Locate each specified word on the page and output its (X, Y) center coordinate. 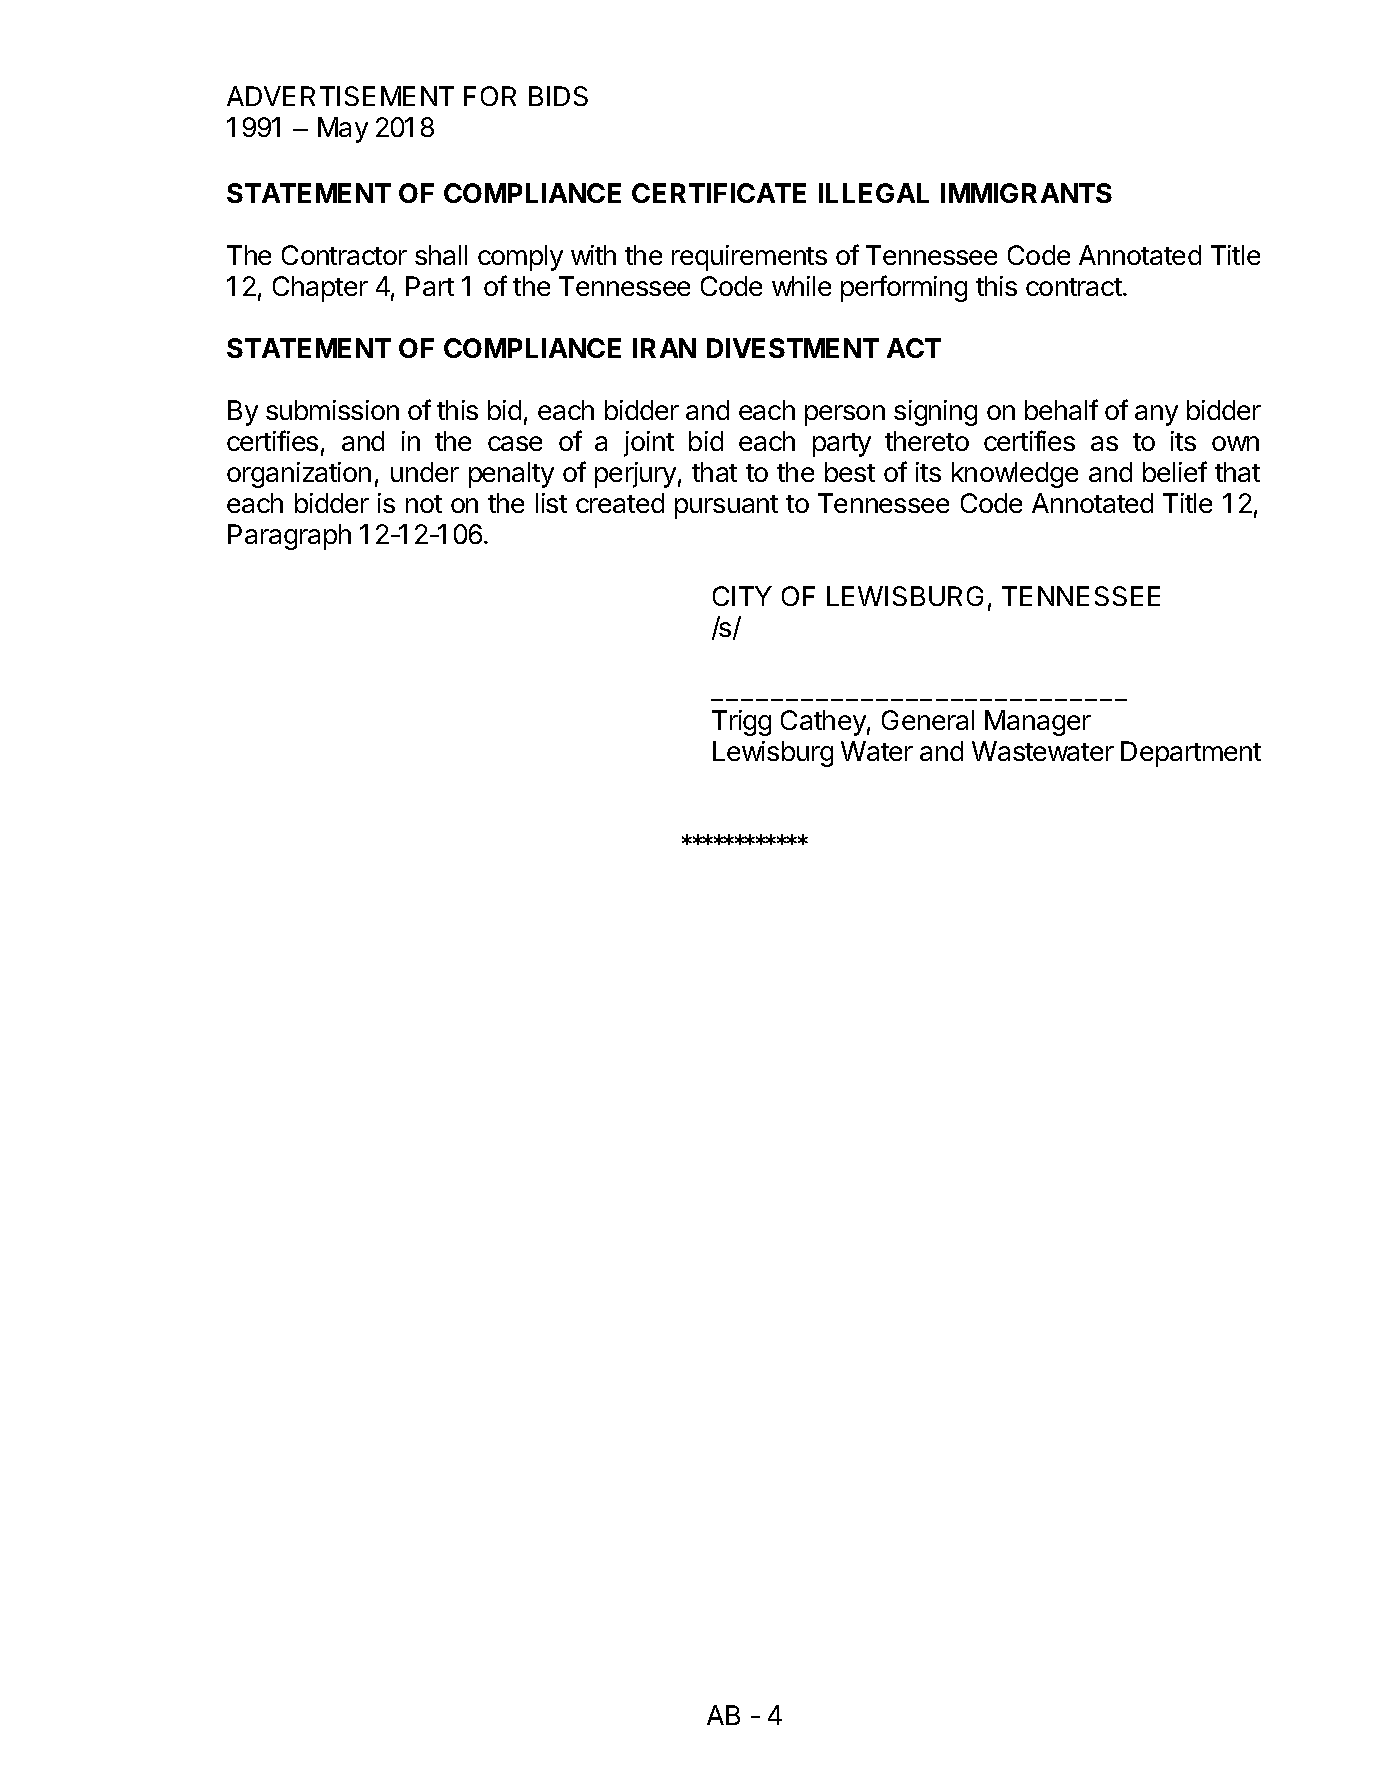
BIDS (558, 96)
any (1156, 415)
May (343, 130)
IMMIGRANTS (1026, 193)
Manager (1038, 723)
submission (332, 410)
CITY (742, 596)
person (845, 415)
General (928, 720)
